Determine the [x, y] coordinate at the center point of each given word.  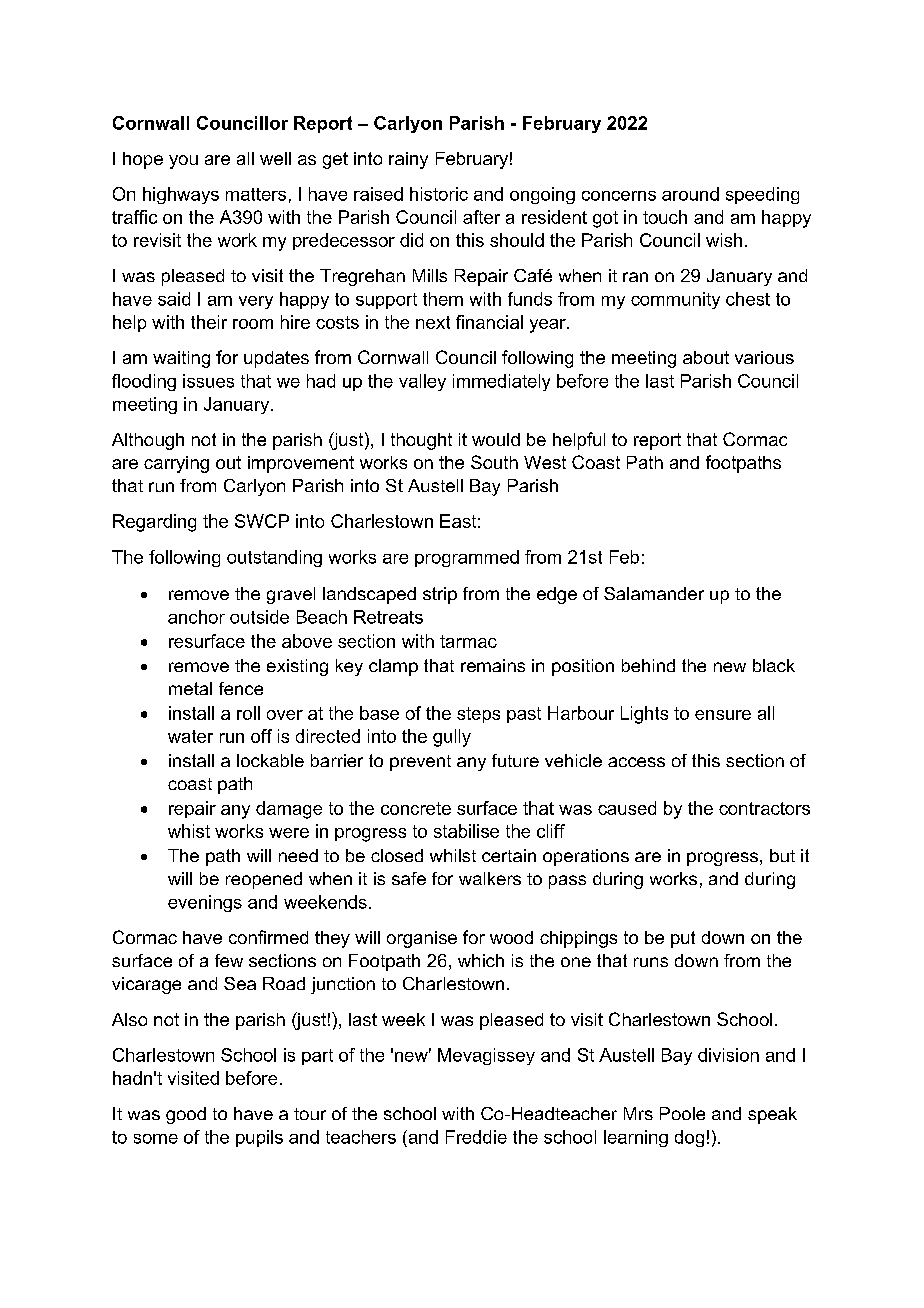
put [683, 939]
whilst [453, 855]
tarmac [468, 641]
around [690, 194]
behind [648, 665]
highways [181, 195]
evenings [205, 903]
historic [439, 194]
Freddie [476, 1137]
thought [421, 441]
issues [208, 381]
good [186, 1115]
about [706, 357]
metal [190, 688]
